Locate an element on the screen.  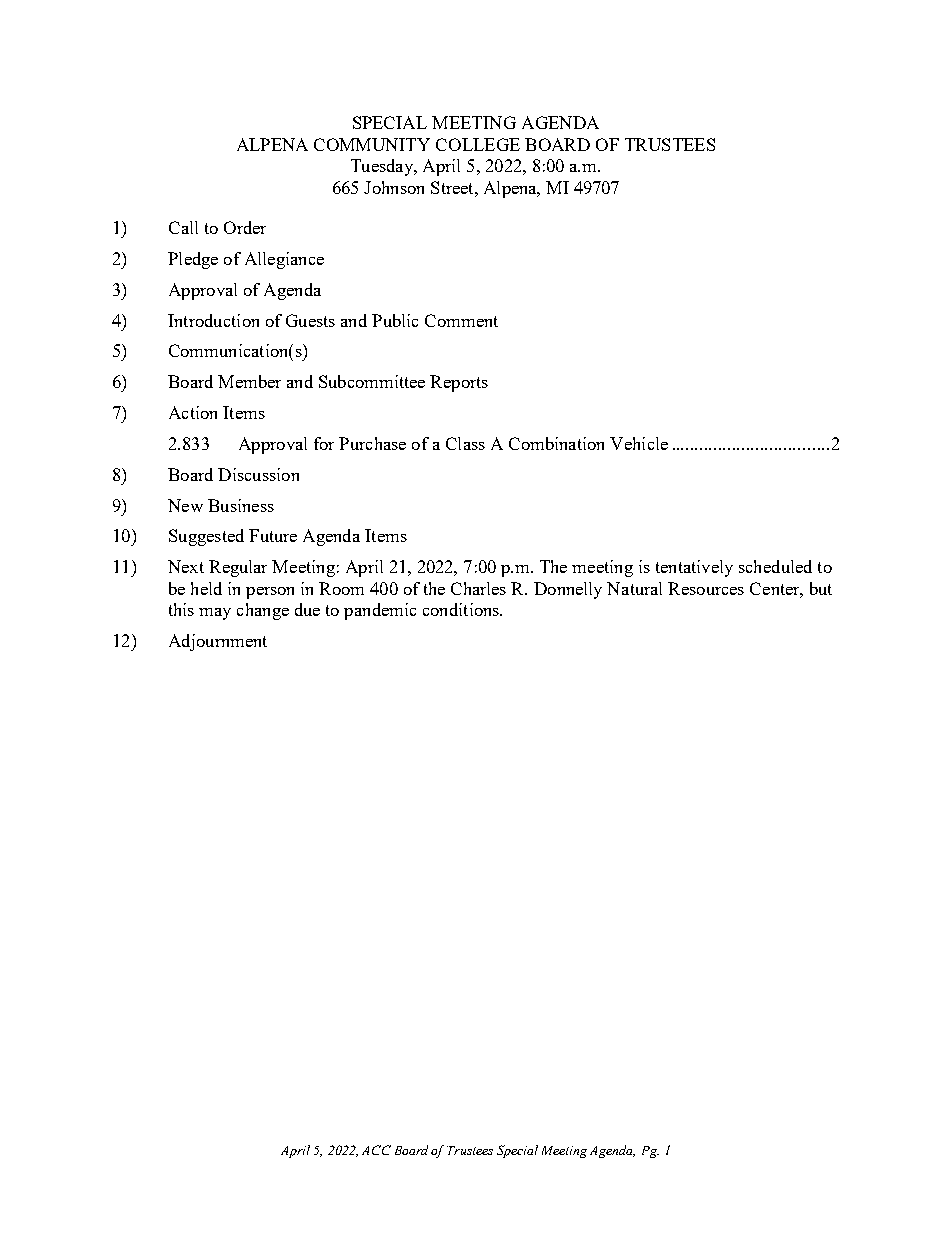
Order is located at coordinates (245, 227).
